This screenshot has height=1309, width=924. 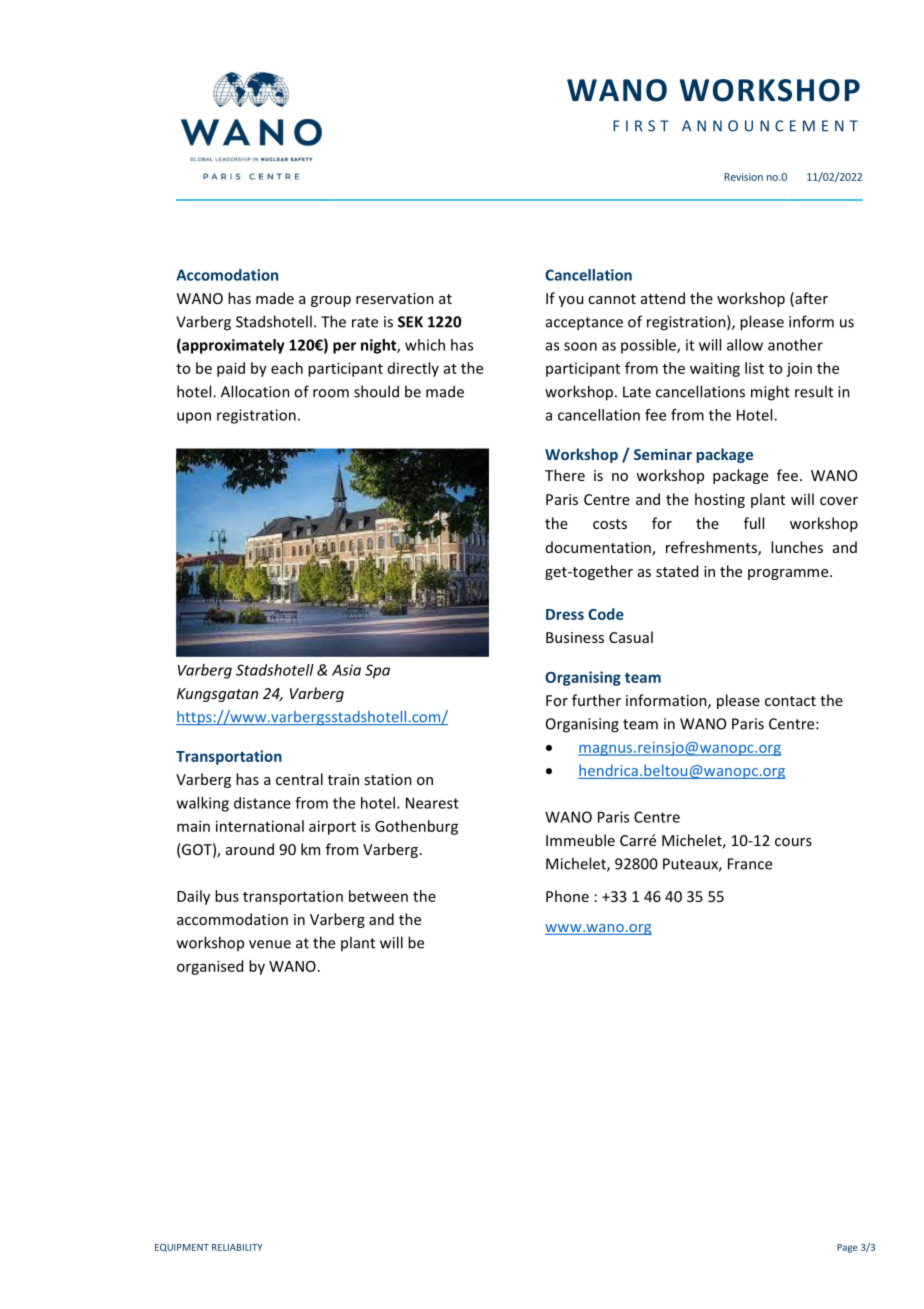 What do you see at coordinates (847, 1248) in the screenshot?
I see `Page` at bounding box center [847, 1248].
